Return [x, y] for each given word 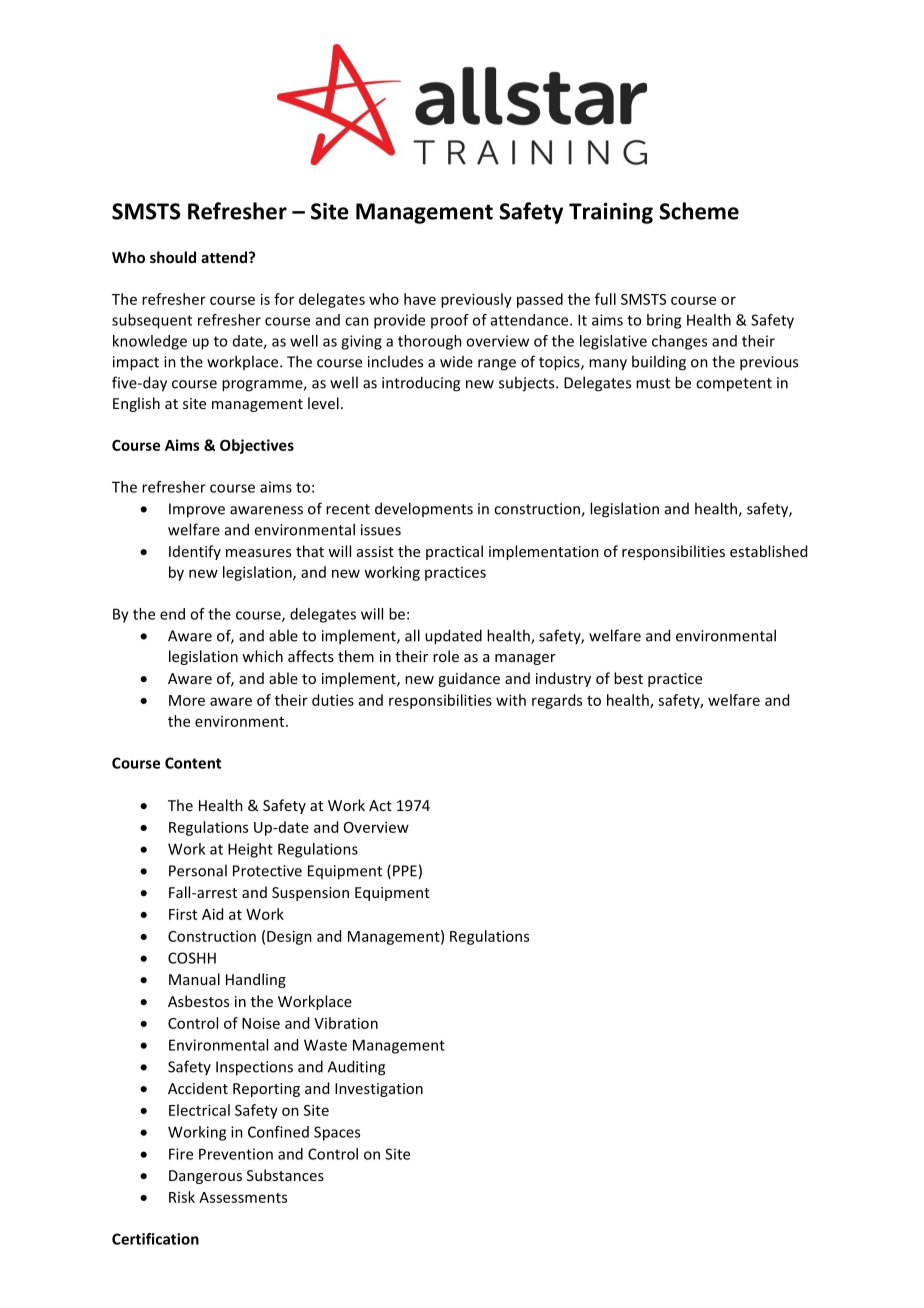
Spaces [337, 1133]
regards [557, 701]
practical [454, 552]
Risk [182, 1197]
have [420, 299]
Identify [195, 552]
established [768, 551]
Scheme [699, 211]
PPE [405, 871]
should [173, 257]
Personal [198, 870]
